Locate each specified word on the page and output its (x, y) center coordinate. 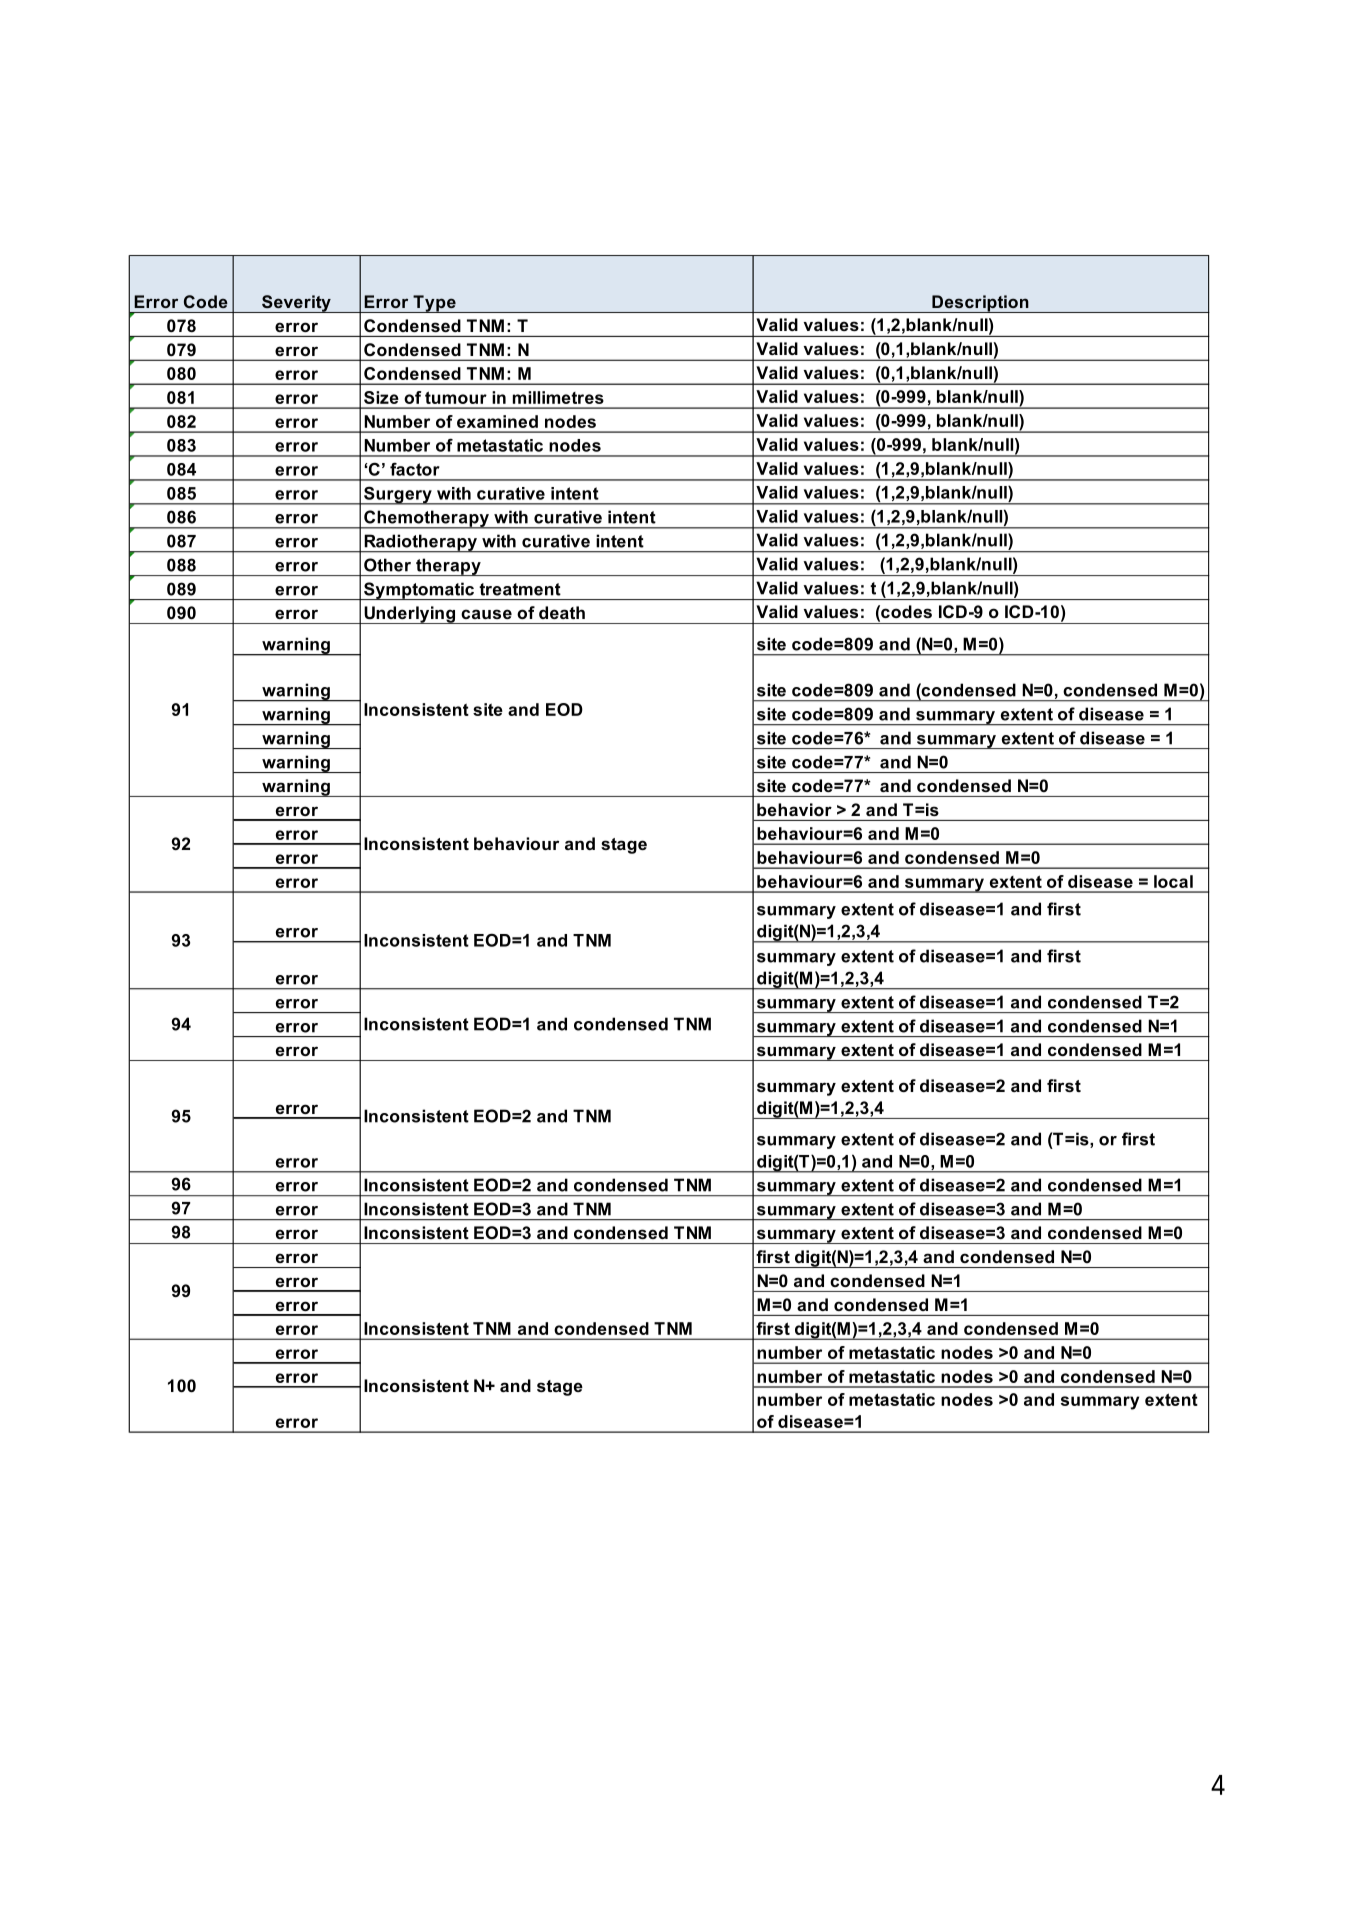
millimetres (558, 397)
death (562, 612)
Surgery (398, 495)
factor (415, 469)
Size (381, 397)
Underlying (409, 615)
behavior (794, 809)
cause (486, 614)
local (1173, 881)
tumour (456, 397)
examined (497, 421)
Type (434, 304)
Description (980, 304)
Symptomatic (419, 591)
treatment (520, 589)
